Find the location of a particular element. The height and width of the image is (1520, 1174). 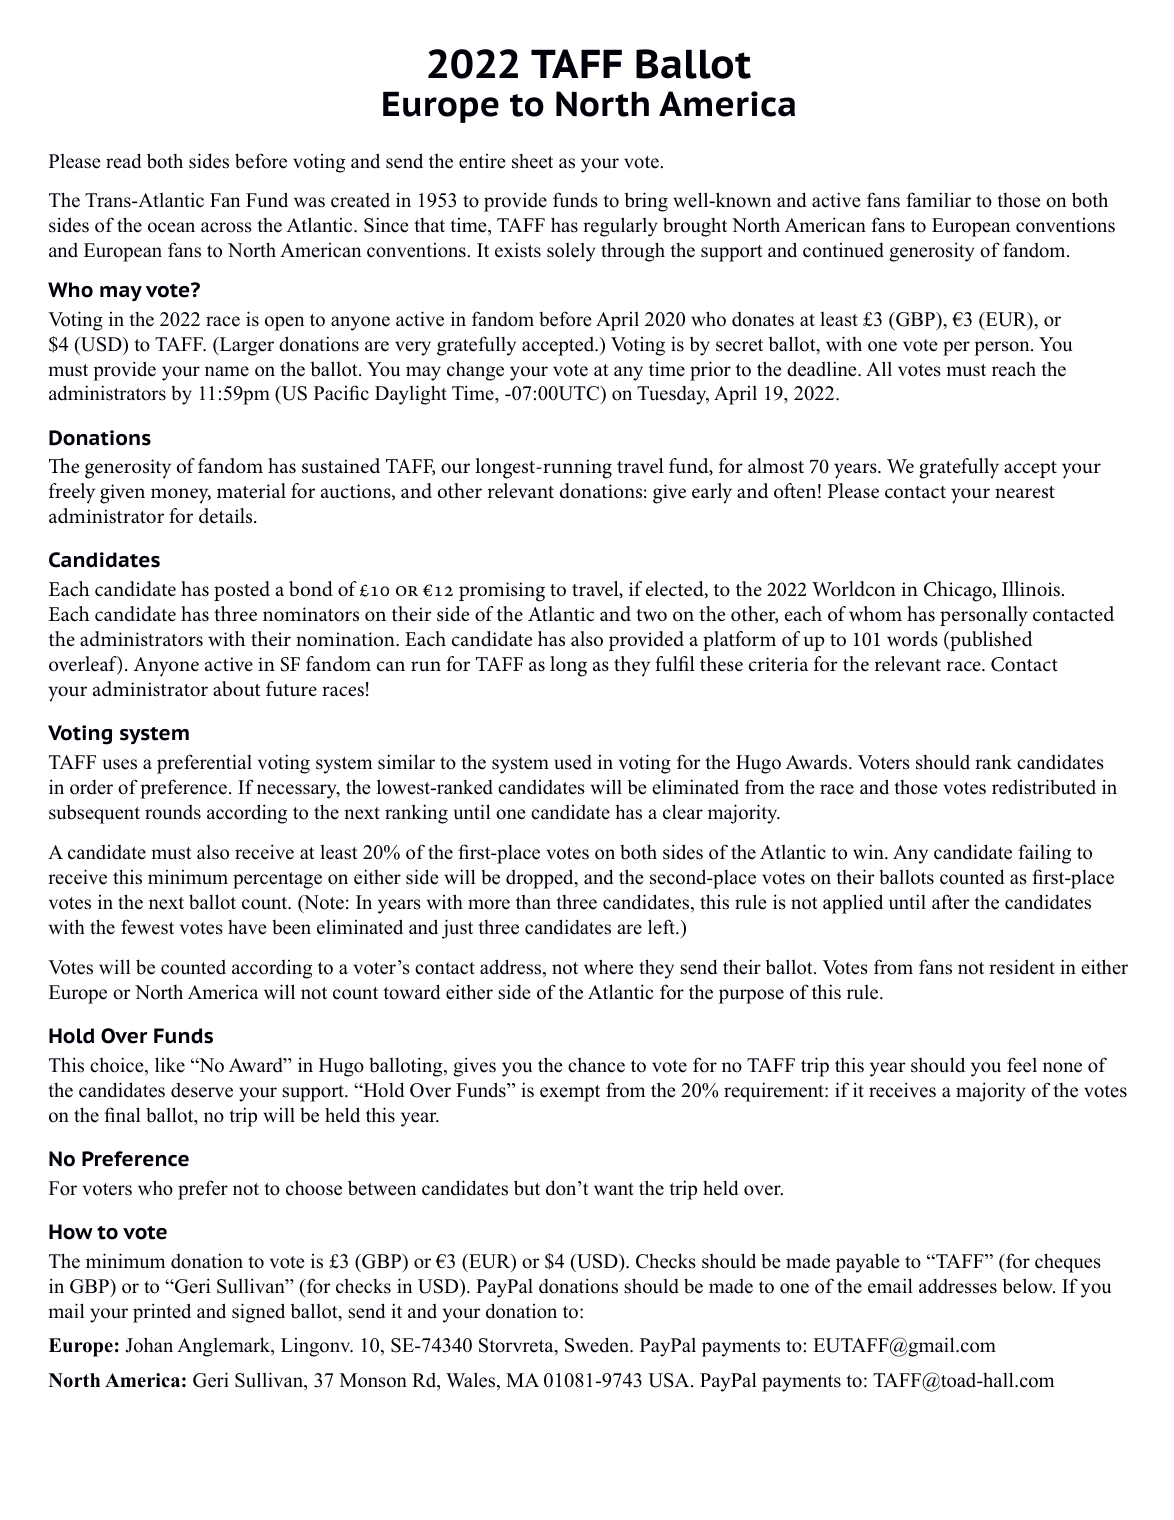

sheet is located at coordinates (532, 161).
